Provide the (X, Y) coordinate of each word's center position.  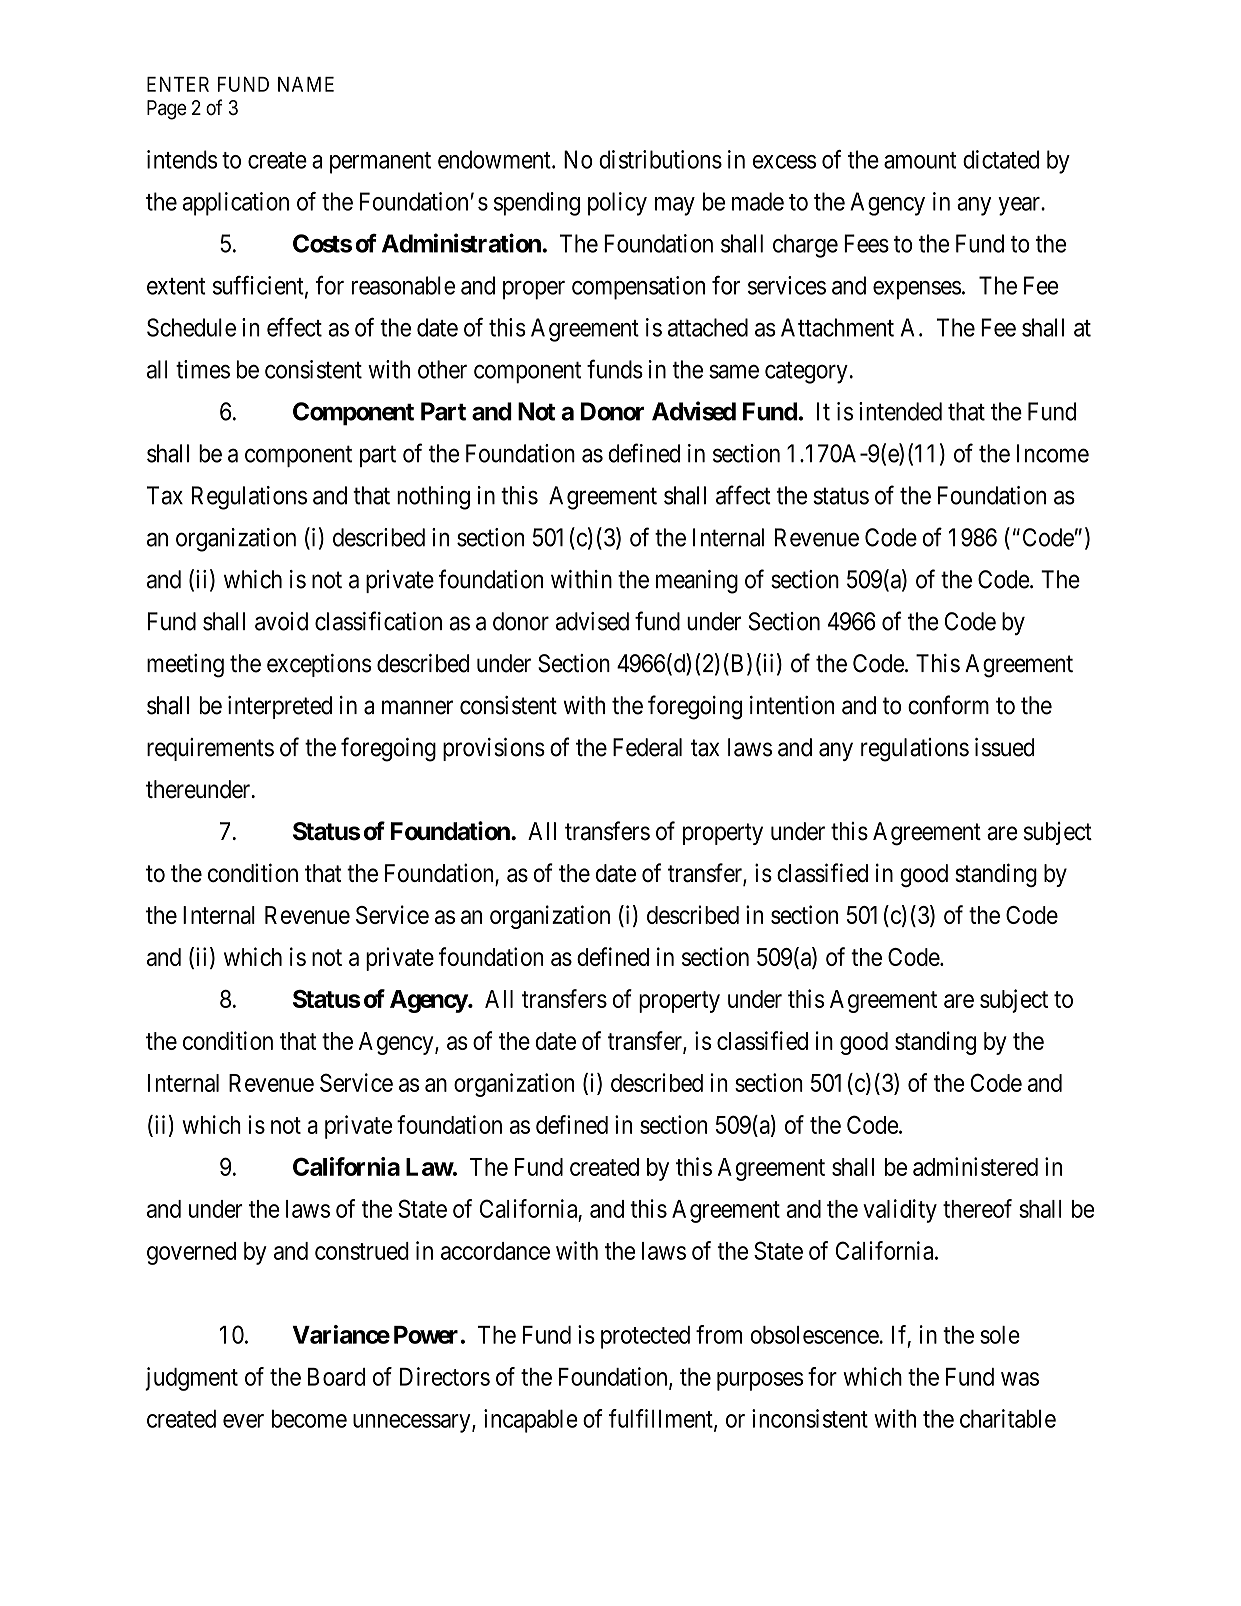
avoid (281, 621)
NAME (306, 84)
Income (1053, 453)
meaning (697, 582)
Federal (647, 747)
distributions (660, 159)
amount (920, 160)
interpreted (280, 707)
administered (975, 1166)
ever (243, 1421)
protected (645, 1337)
